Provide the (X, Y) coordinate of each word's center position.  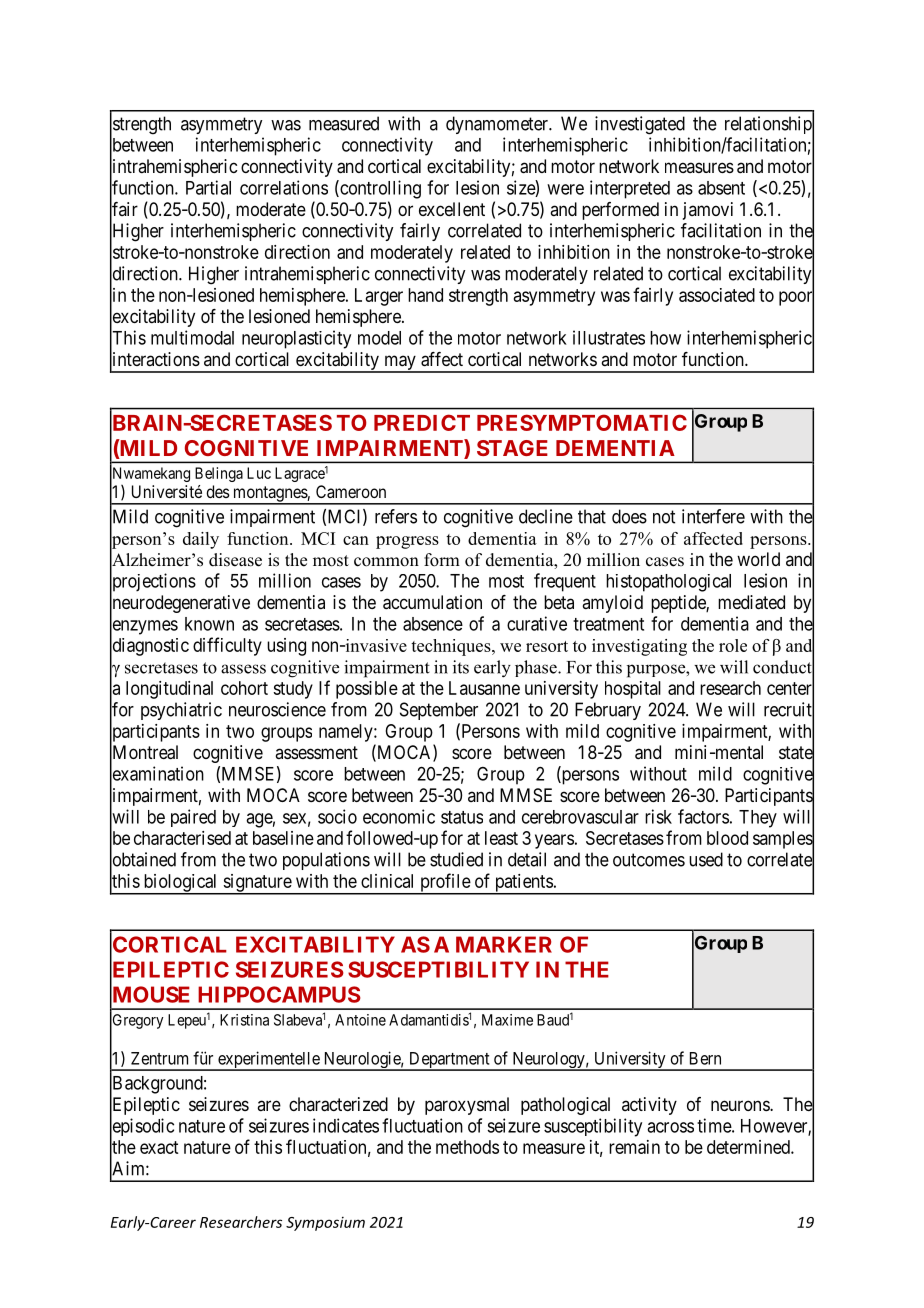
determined (749, 1147)
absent (721, 188)
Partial (208, 187)
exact (159, 1147)
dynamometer (498, 125)
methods (467, 1147)
